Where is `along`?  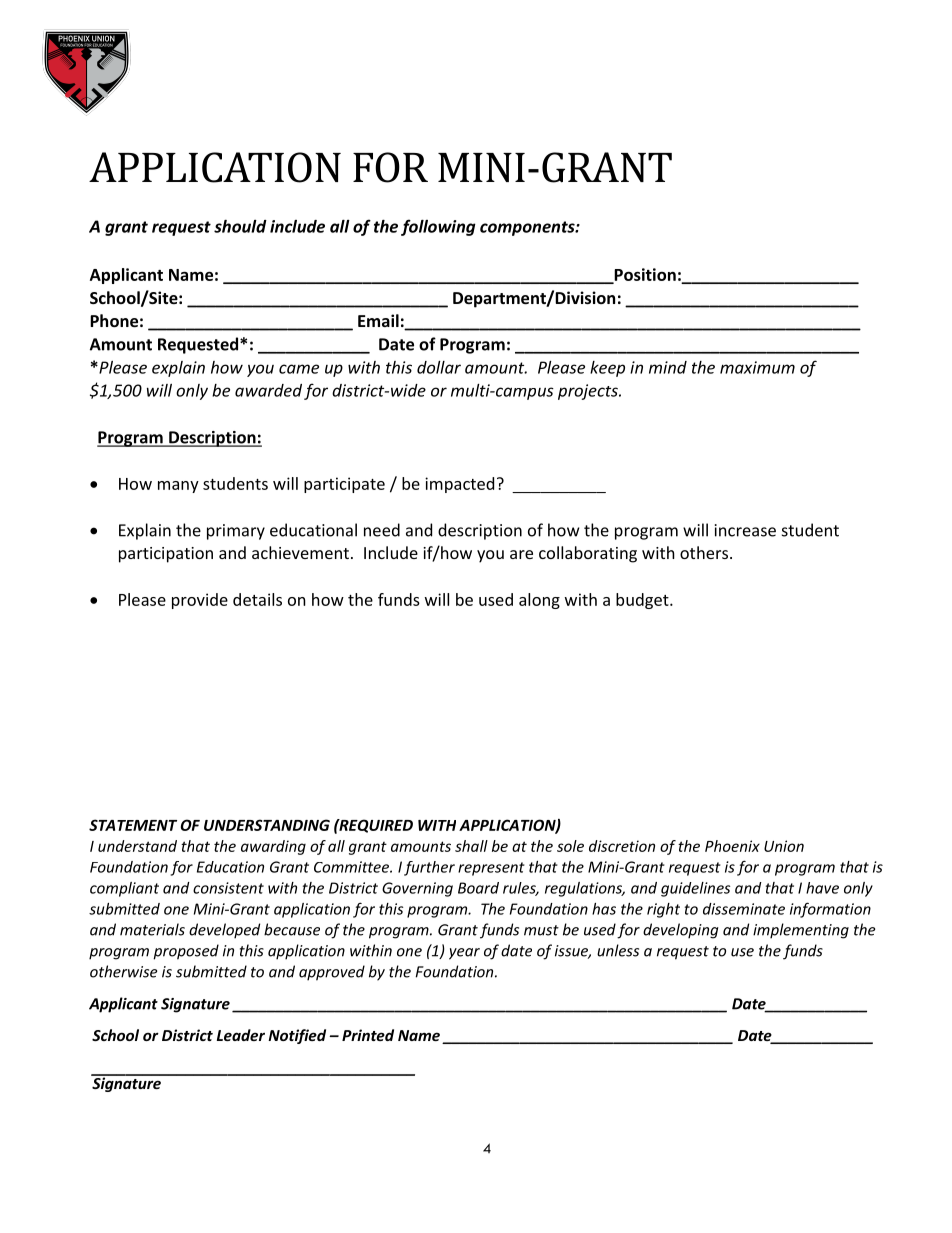 along is located at coordinates (539, 601).
